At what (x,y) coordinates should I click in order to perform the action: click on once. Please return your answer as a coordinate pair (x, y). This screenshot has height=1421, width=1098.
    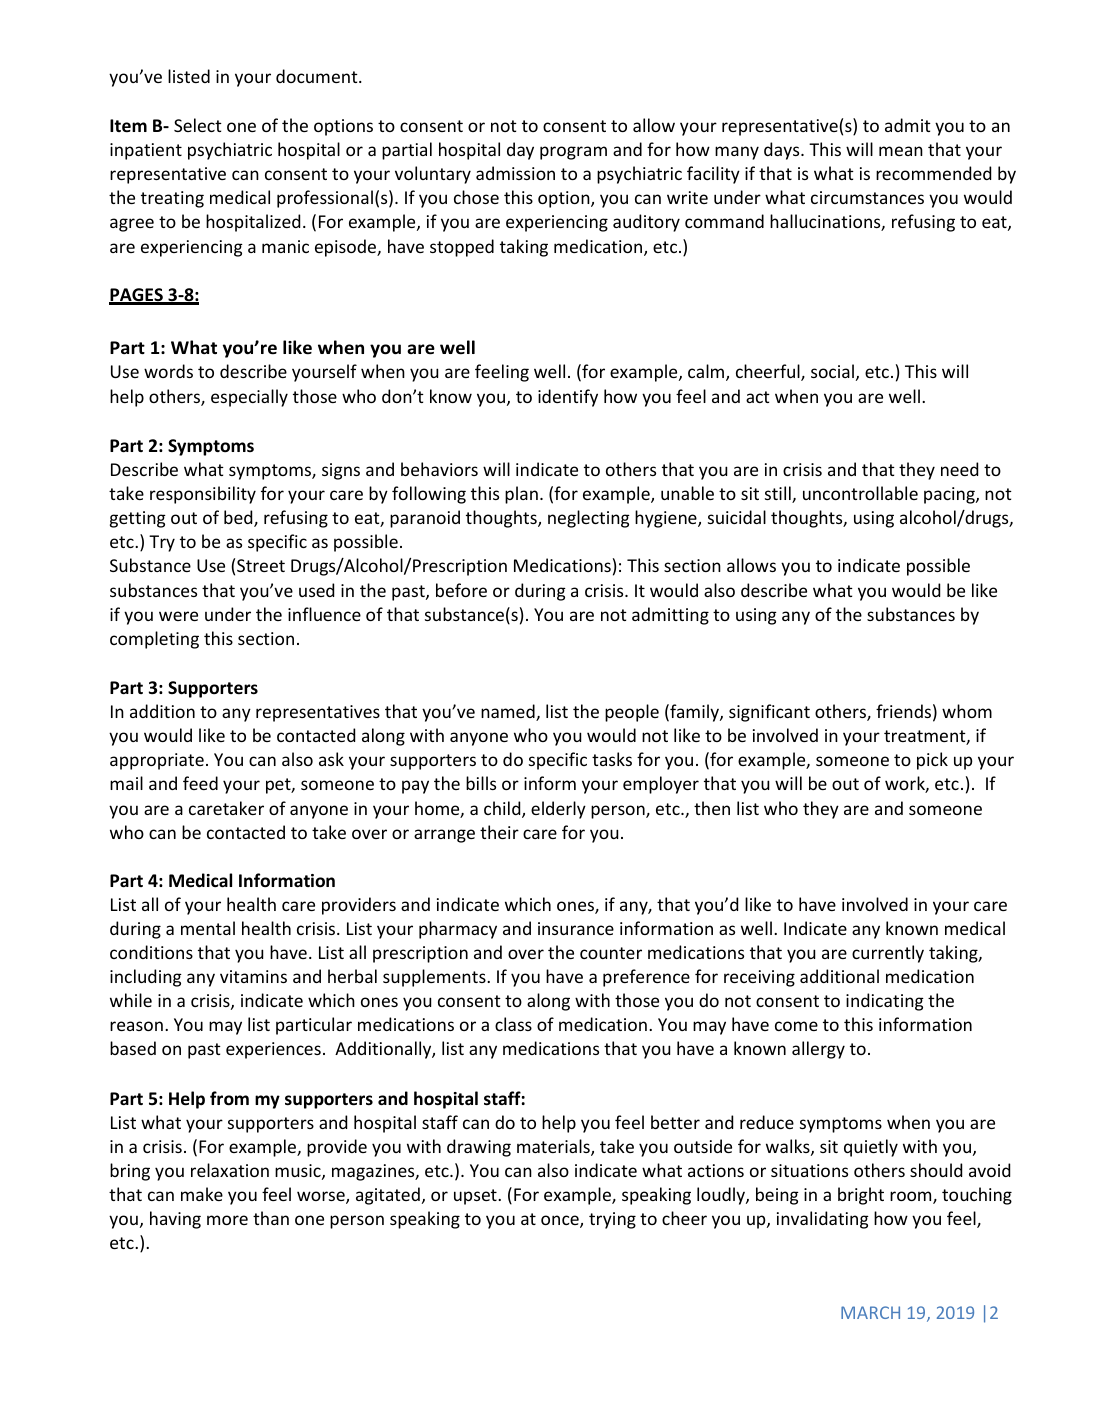
    Looking at the image, I should click on (561, 1221).
